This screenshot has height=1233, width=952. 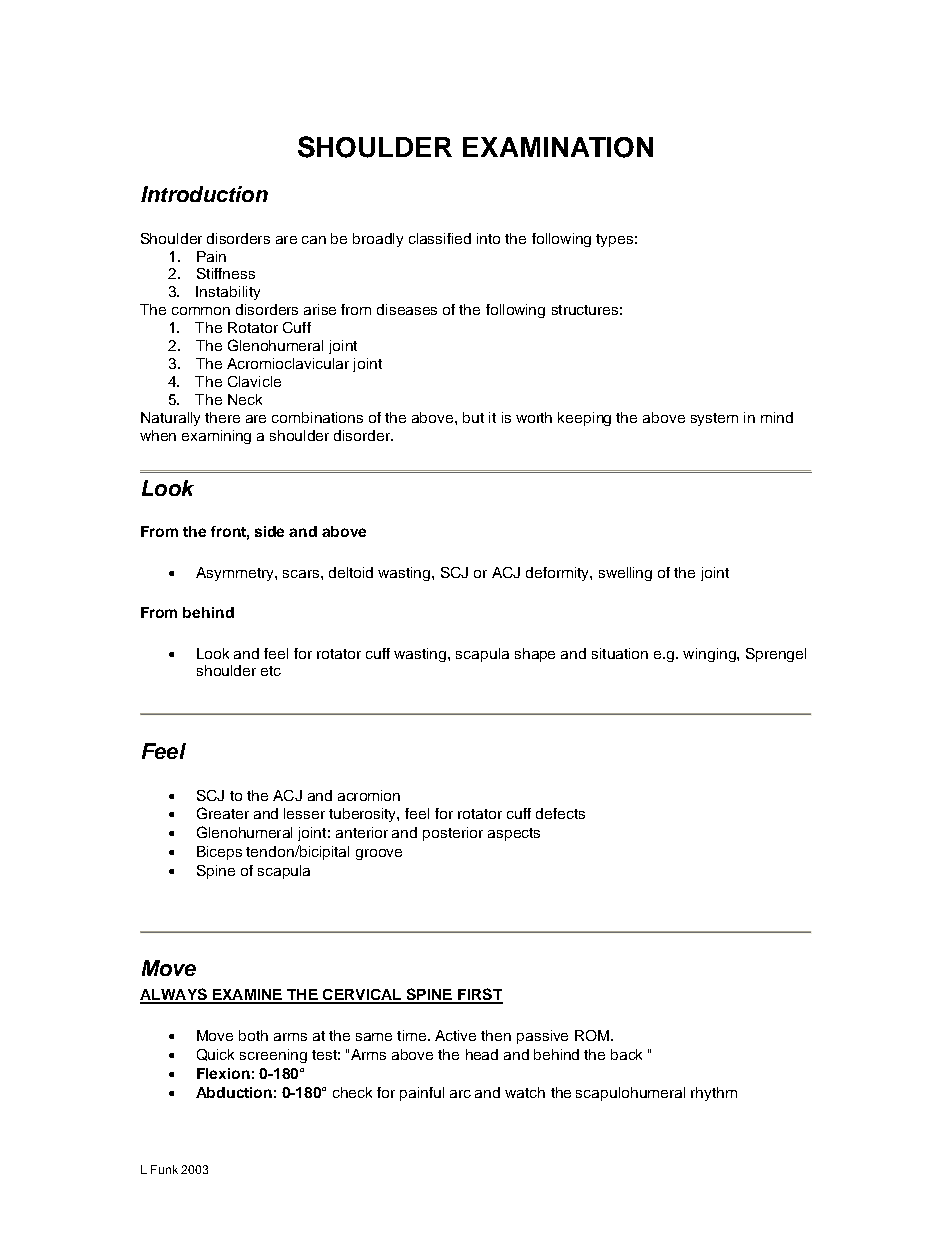 What do you see at coordinates (453, 834) in the screenshot?
I see `posterior` at bounding box center [453, 834].
